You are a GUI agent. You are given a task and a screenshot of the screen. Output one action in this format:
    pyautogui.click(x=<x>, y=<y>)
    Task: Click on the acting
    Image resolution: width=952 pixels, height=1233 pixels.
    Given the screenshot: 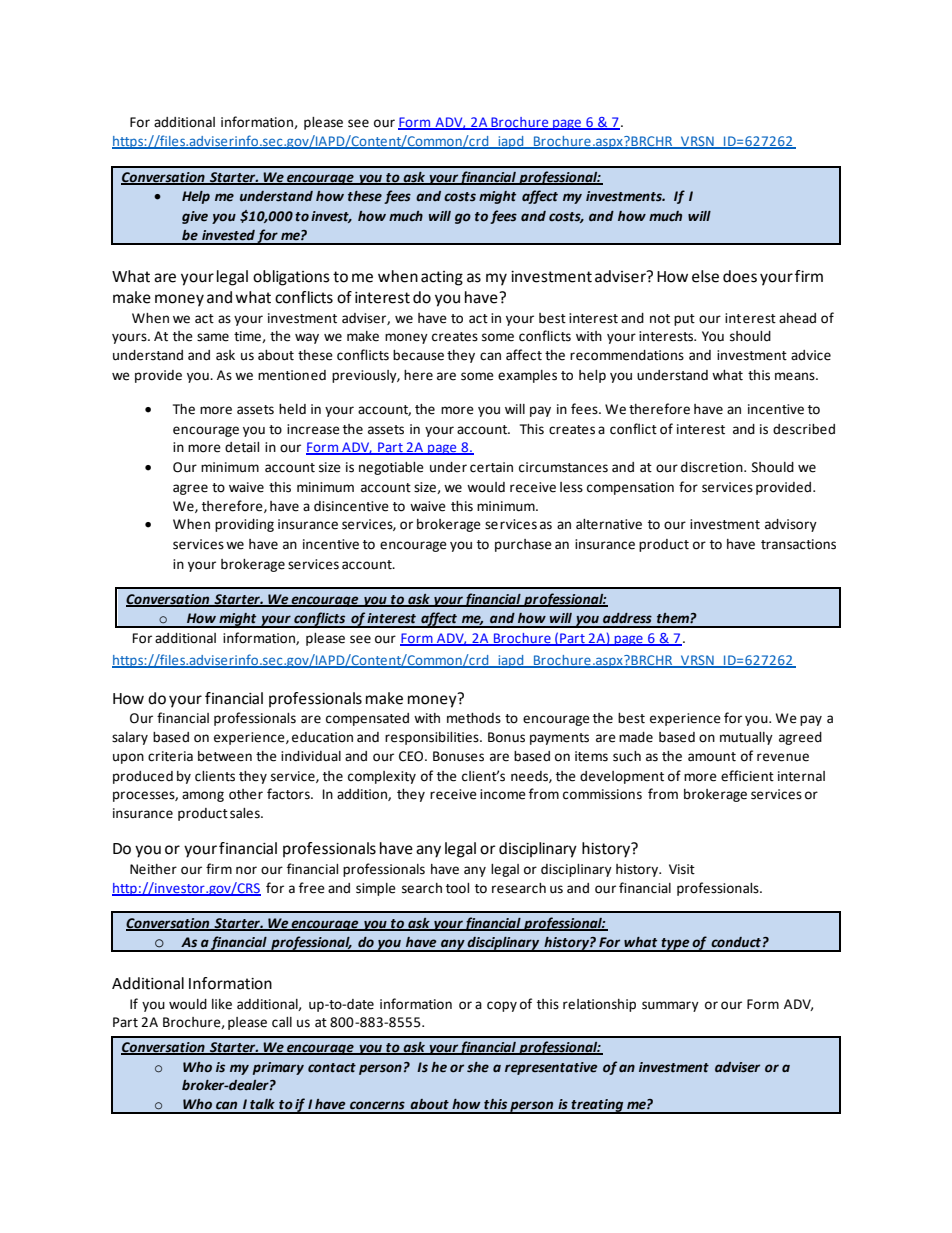 What is the action you would take?
    pyautogui.click(x=442, y=278)
